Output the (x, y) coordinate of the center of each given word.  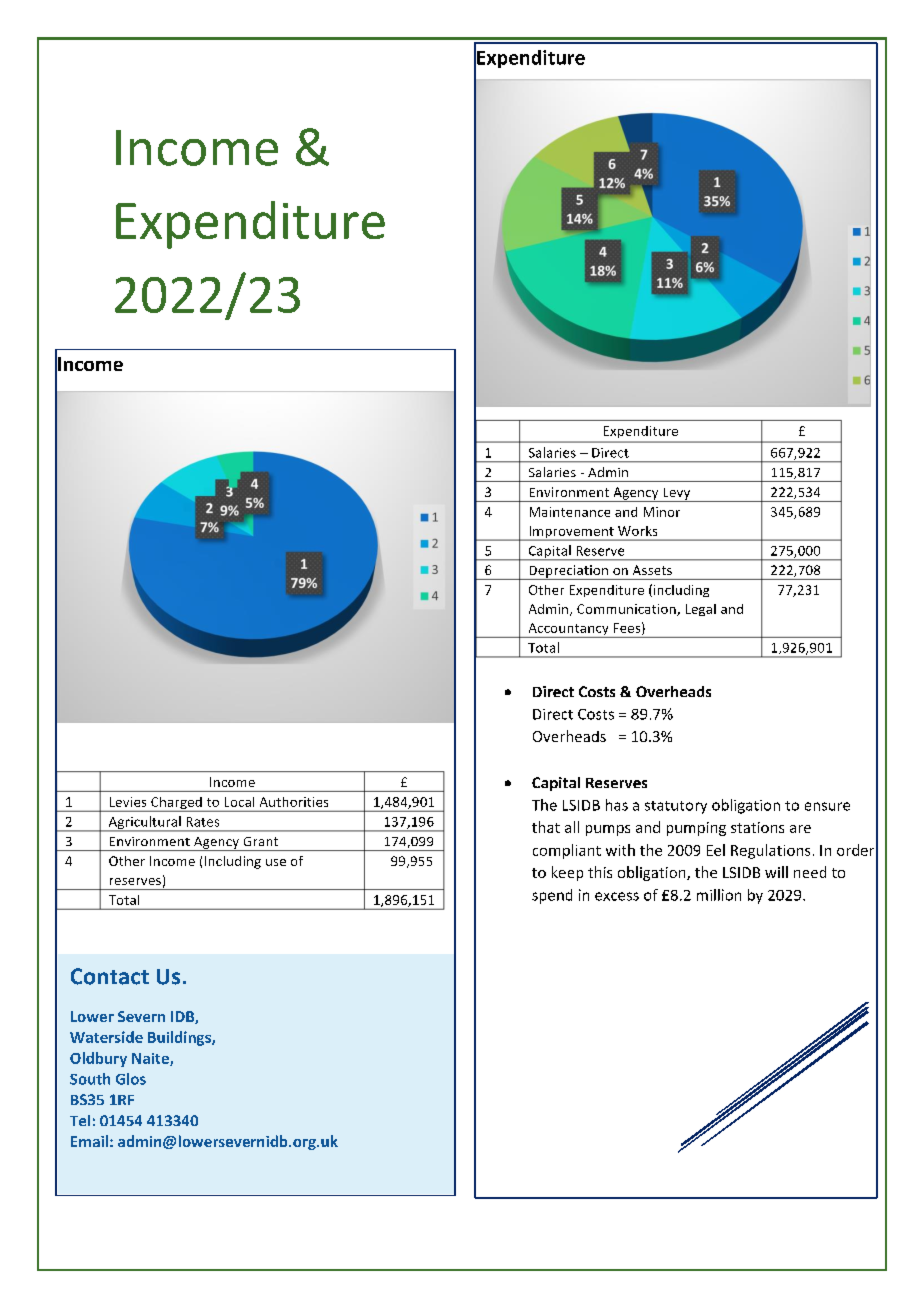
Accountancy (568, 630)
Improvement (571, 533)
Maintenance (570, 512)
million (719, 895)
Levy (677, 495)
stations (757, 827)
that (546, 827)
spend (552, 896)
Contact (110, 976)
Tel (80, 1120)
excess (617, 896)
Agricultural (144, 824)
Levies (128, 802)
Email (89, 1141)
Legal (701, 610)
